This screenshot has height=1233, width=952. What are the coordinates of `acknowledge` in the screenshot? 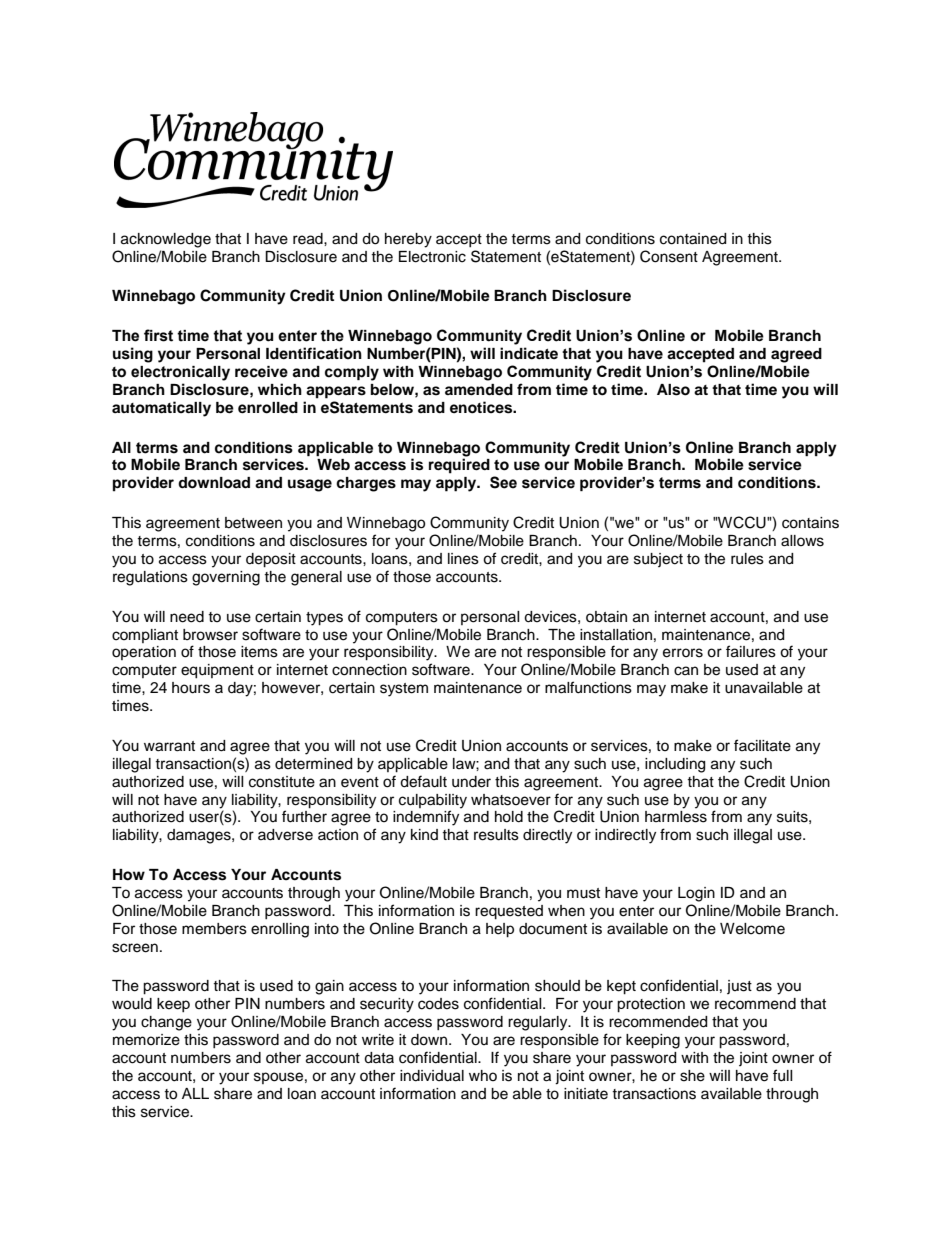 It's located at (166, 240).
